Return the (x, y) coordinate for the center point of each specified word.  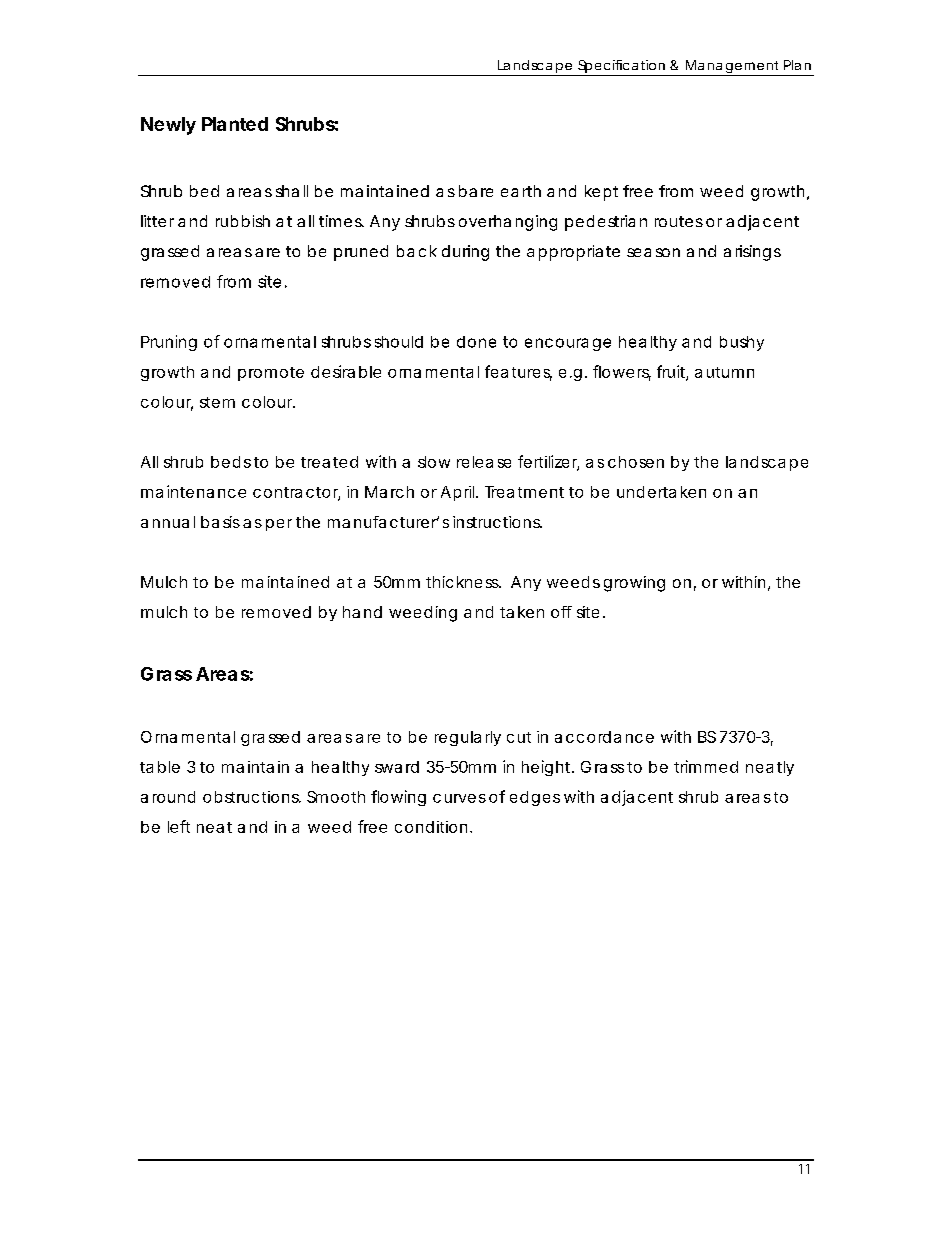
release (484, 462)
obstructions (252, 797)
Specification (622, 68)
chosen (636, 462)
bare (476, 191)
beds (231, 462)
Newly (168, 126)
